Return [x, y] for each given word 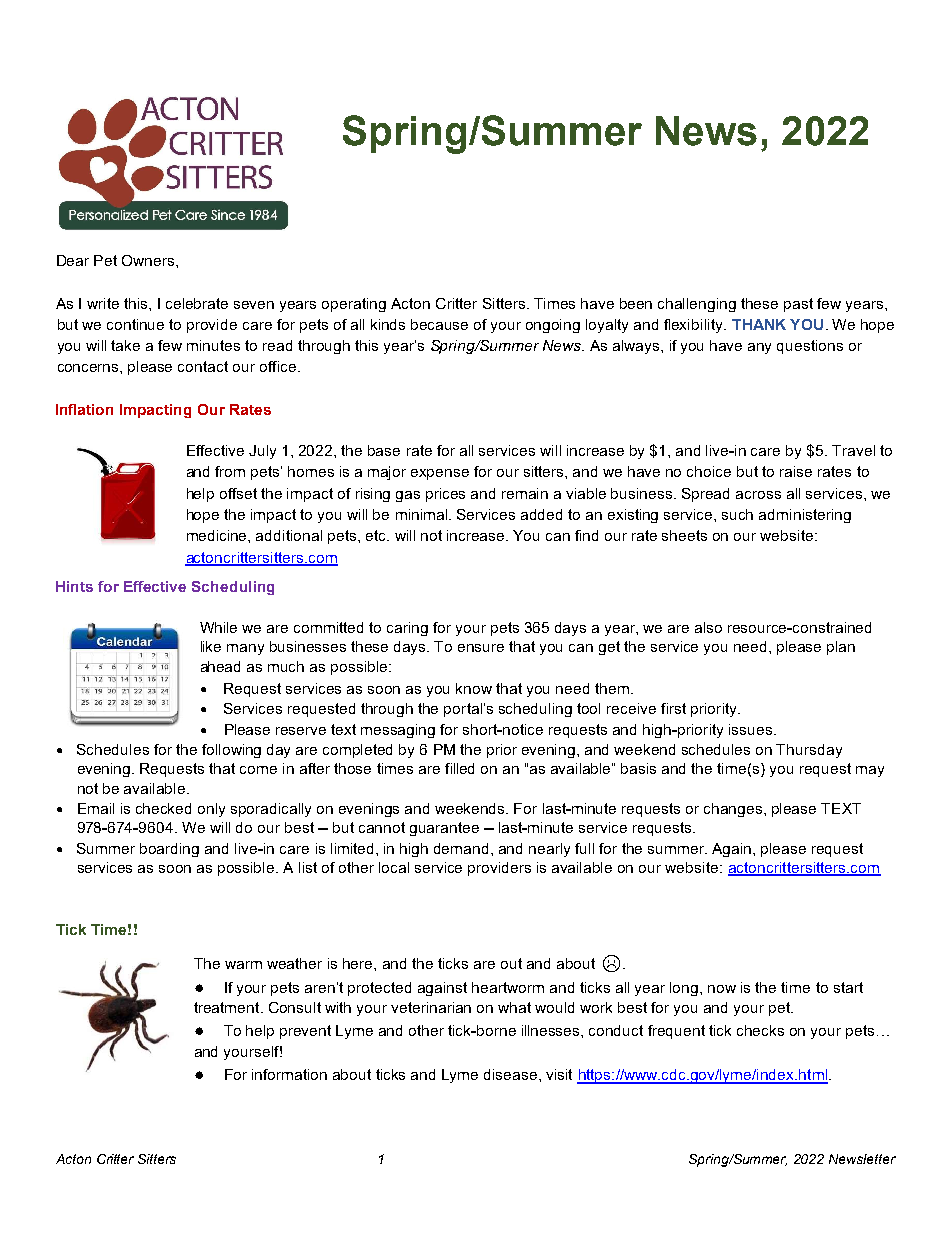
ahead [220, 666]
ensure [481, 648]
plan [841, 648]
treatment [228, 1007]
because [439, 324]
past [798, 305]
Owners [149, 260]
